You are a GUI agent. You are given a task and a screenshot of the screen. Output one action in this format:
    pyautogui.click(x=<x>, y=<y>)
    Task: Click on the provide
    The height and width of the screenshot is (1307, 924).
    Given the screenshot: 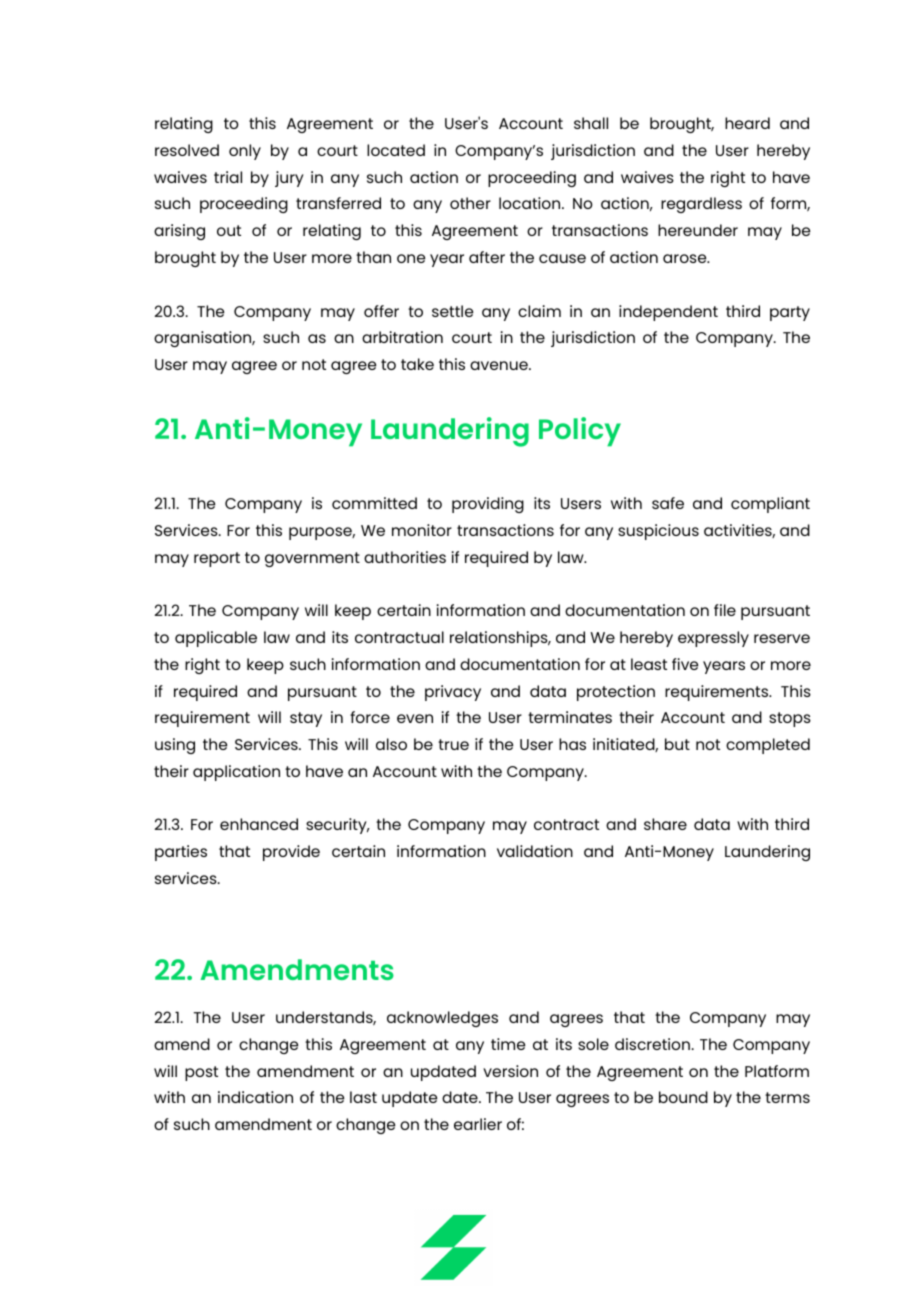 What is the action you would take?
    pyautogui.click(x=291, y=853)
